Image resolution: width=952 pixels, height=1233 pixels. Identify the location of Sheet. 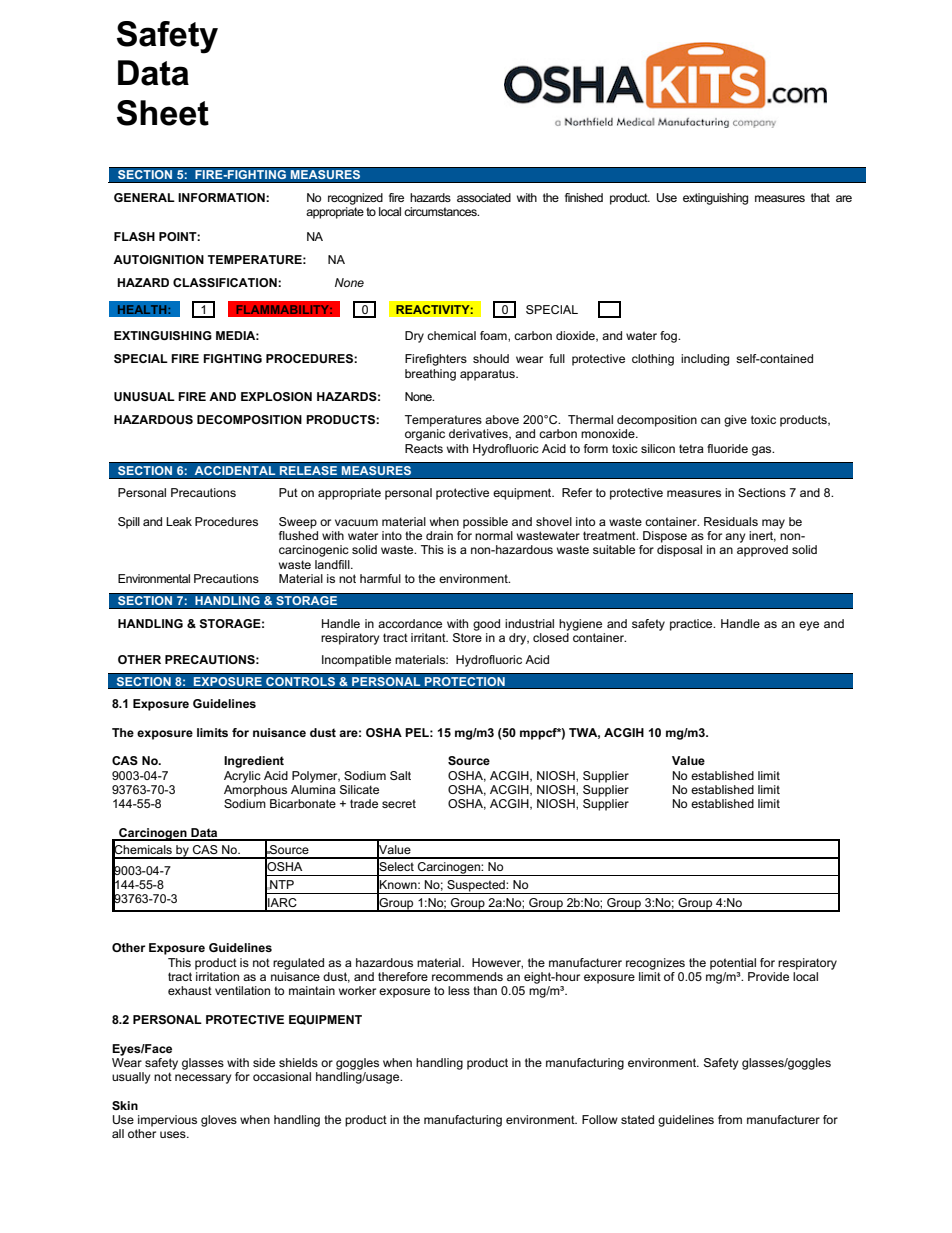
(163, 113).
